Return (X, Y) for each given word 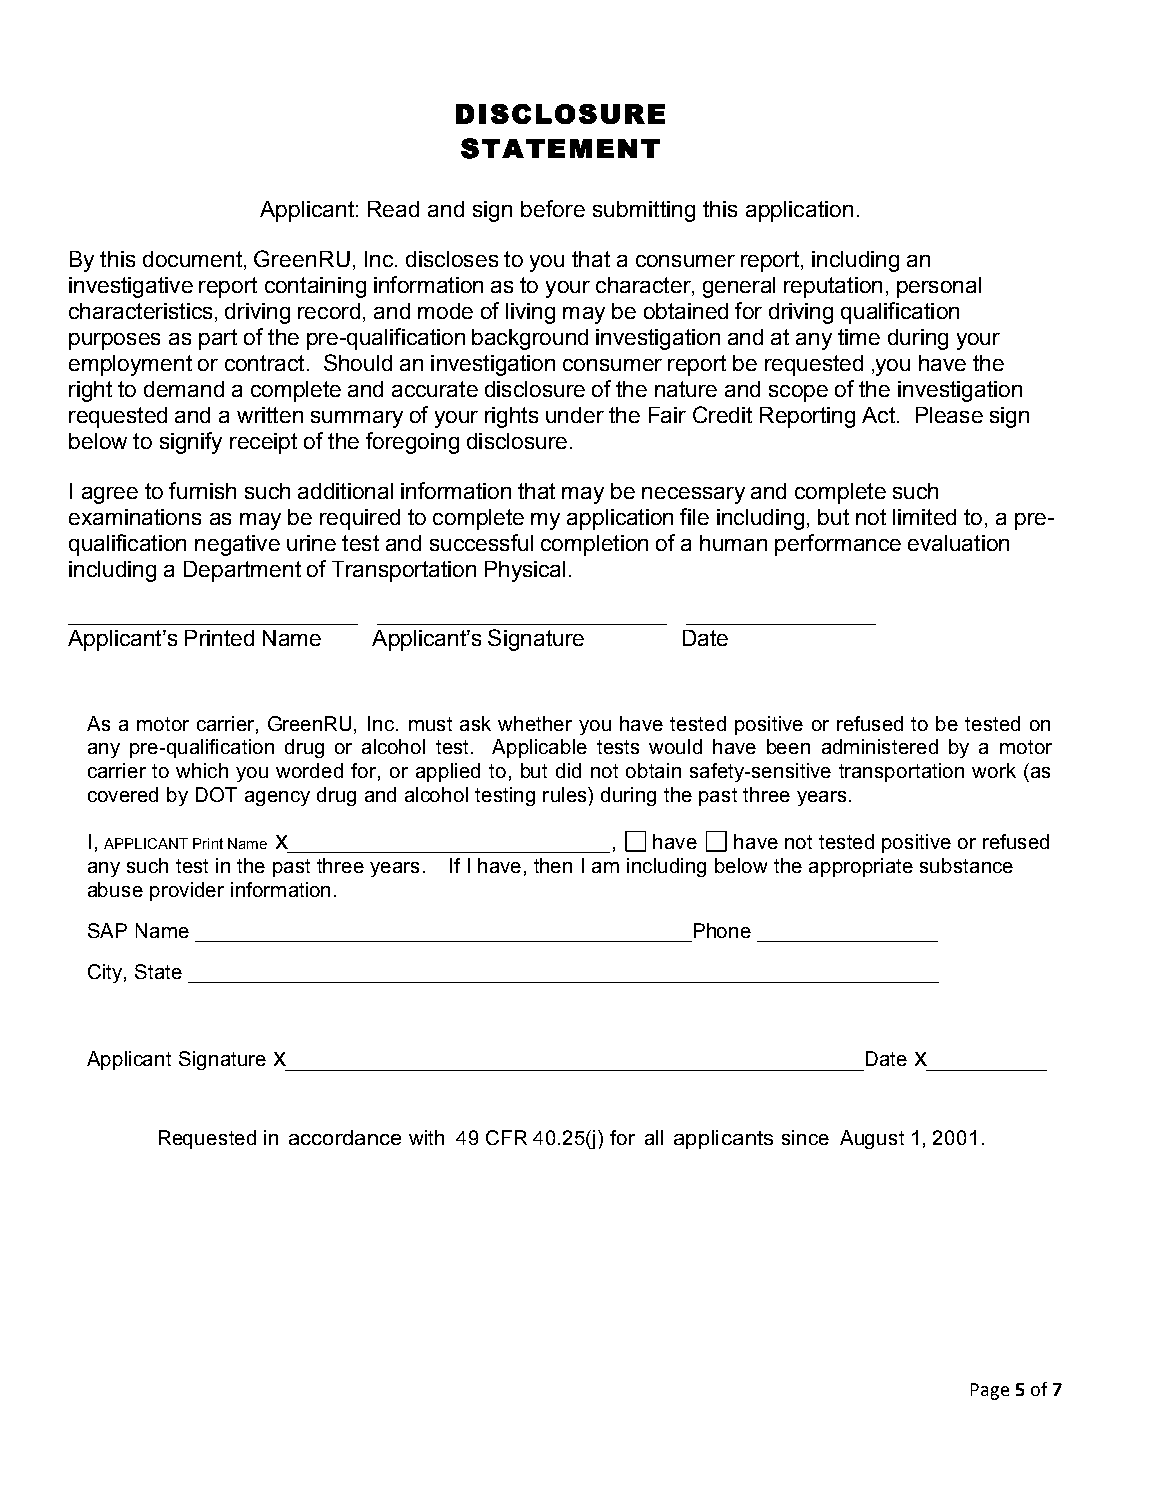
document (192, 259)
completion (594, 545)
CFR (506, 1137)
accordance (345, 1137)
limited (924, 517)
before (553, 208)
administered (880, 746)
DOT (216, 794)
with (426, 1137)
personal (939, 287)
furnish (202, 490)
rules (566, 794)
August (872, 1139)
